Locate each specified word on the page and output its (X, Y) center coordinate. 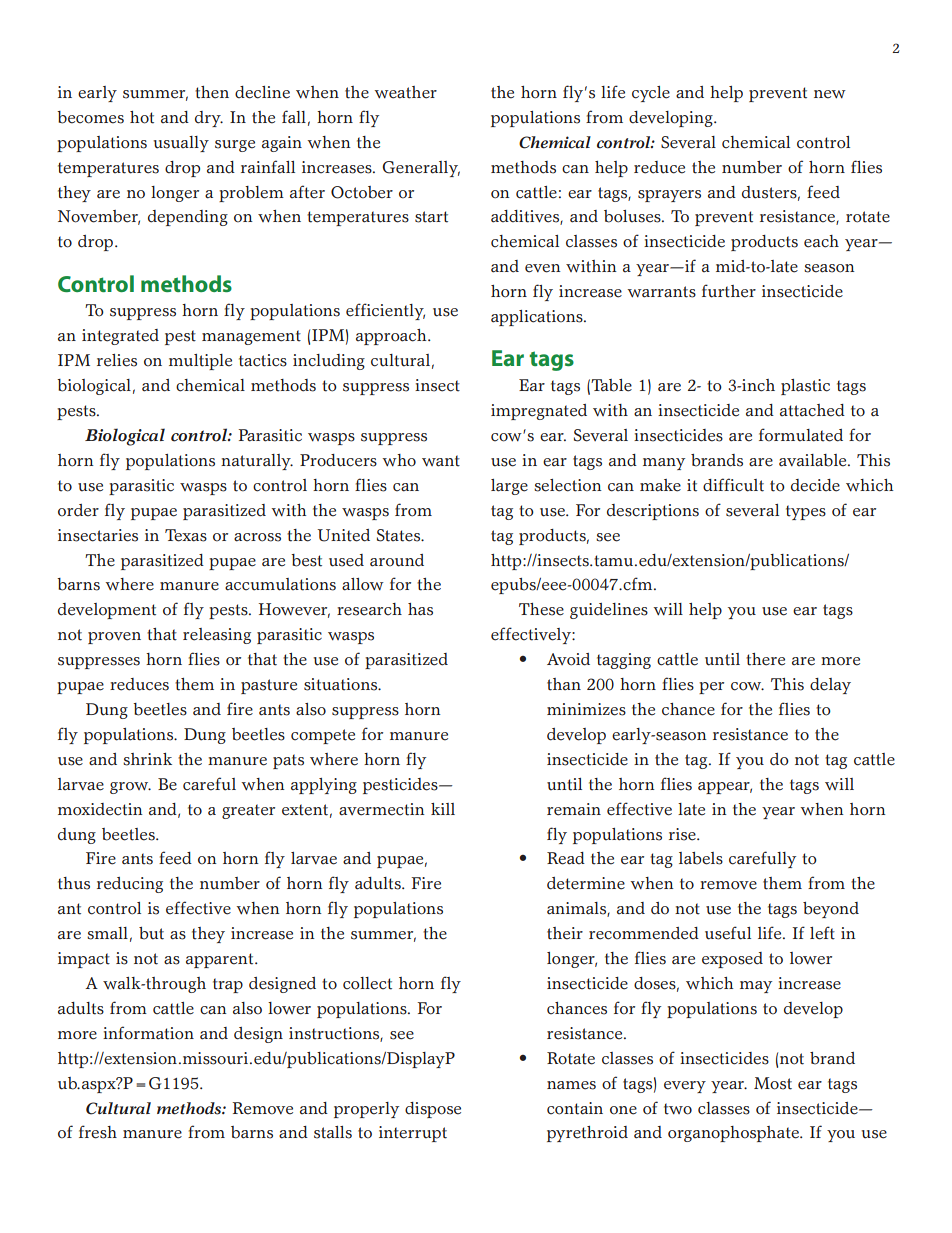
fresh (98, 1132)
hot (142, 117)
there (765, 659)
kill (443, 809)
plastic (805, 387)
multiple (200, 362)
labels (701, 858)
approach (392, 337)
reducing (130, 885)
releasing (217, 636)
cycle (651, 94)
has (420, 609)
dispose (433, 1110)
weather (405, 92)
